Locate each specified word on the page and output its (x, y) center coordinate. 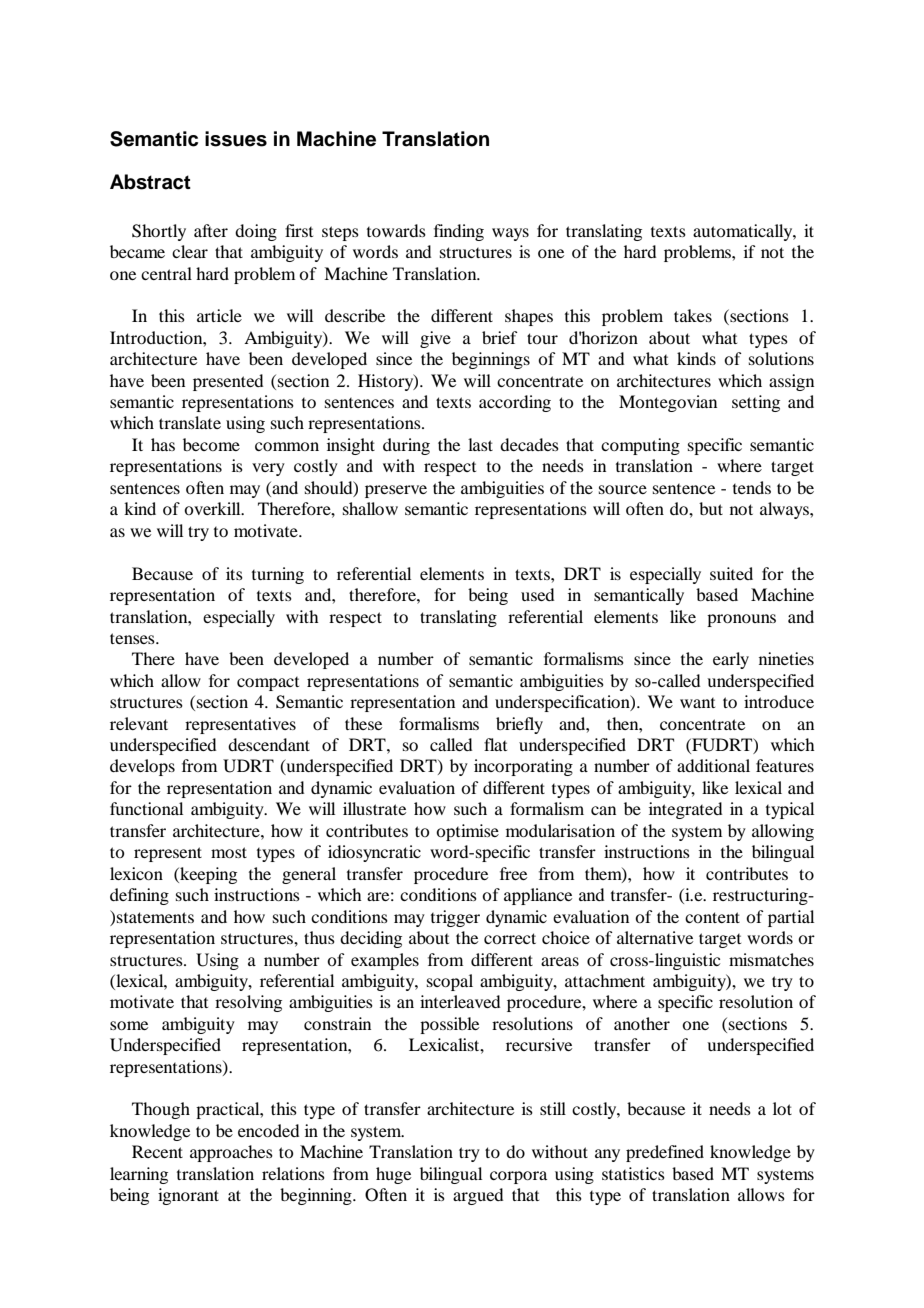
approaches (231, 1153)
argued (478, 1196)
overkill (213, 508)
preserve (396, 491)
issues (236, 139)
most (229, 852)
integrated (685, 810)
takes (693, 315)
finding (459, 232)
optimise (467, 832)
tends (752, 487)
